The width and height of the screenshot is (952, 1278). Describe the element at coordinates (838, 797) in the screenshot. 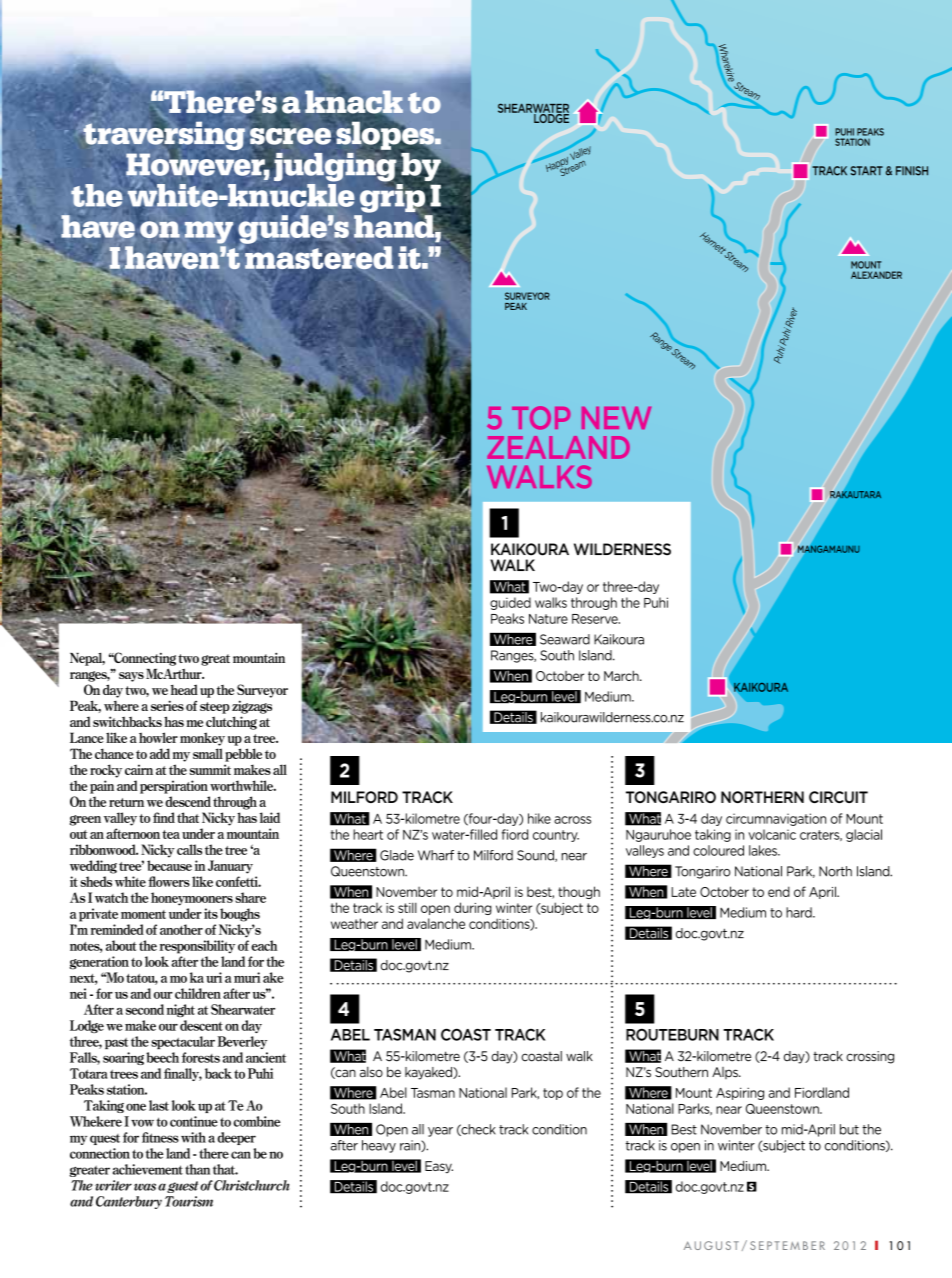

I see `Circuit` at that location.
